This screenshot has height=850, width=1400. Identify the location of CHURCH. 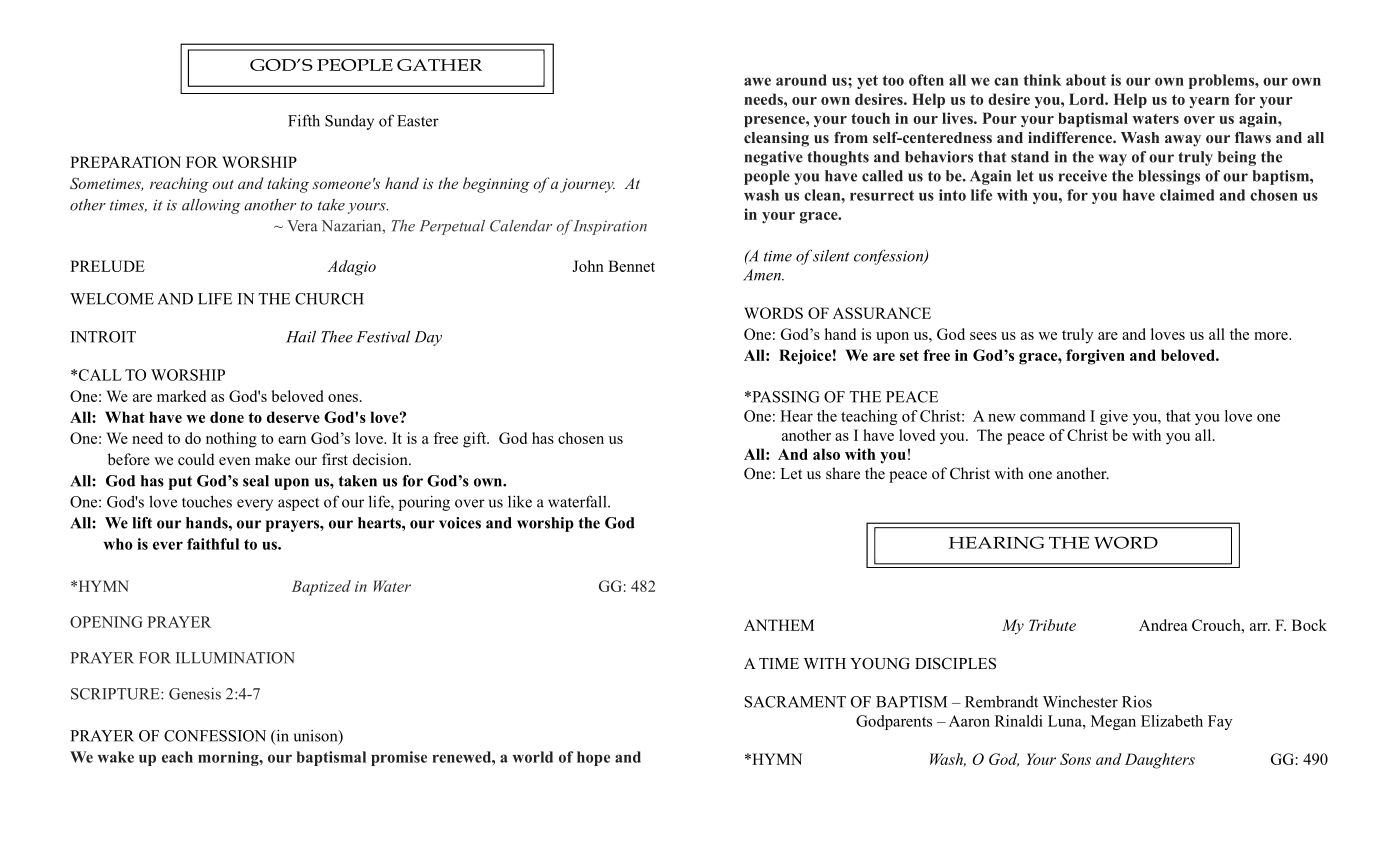
(329, 299).
